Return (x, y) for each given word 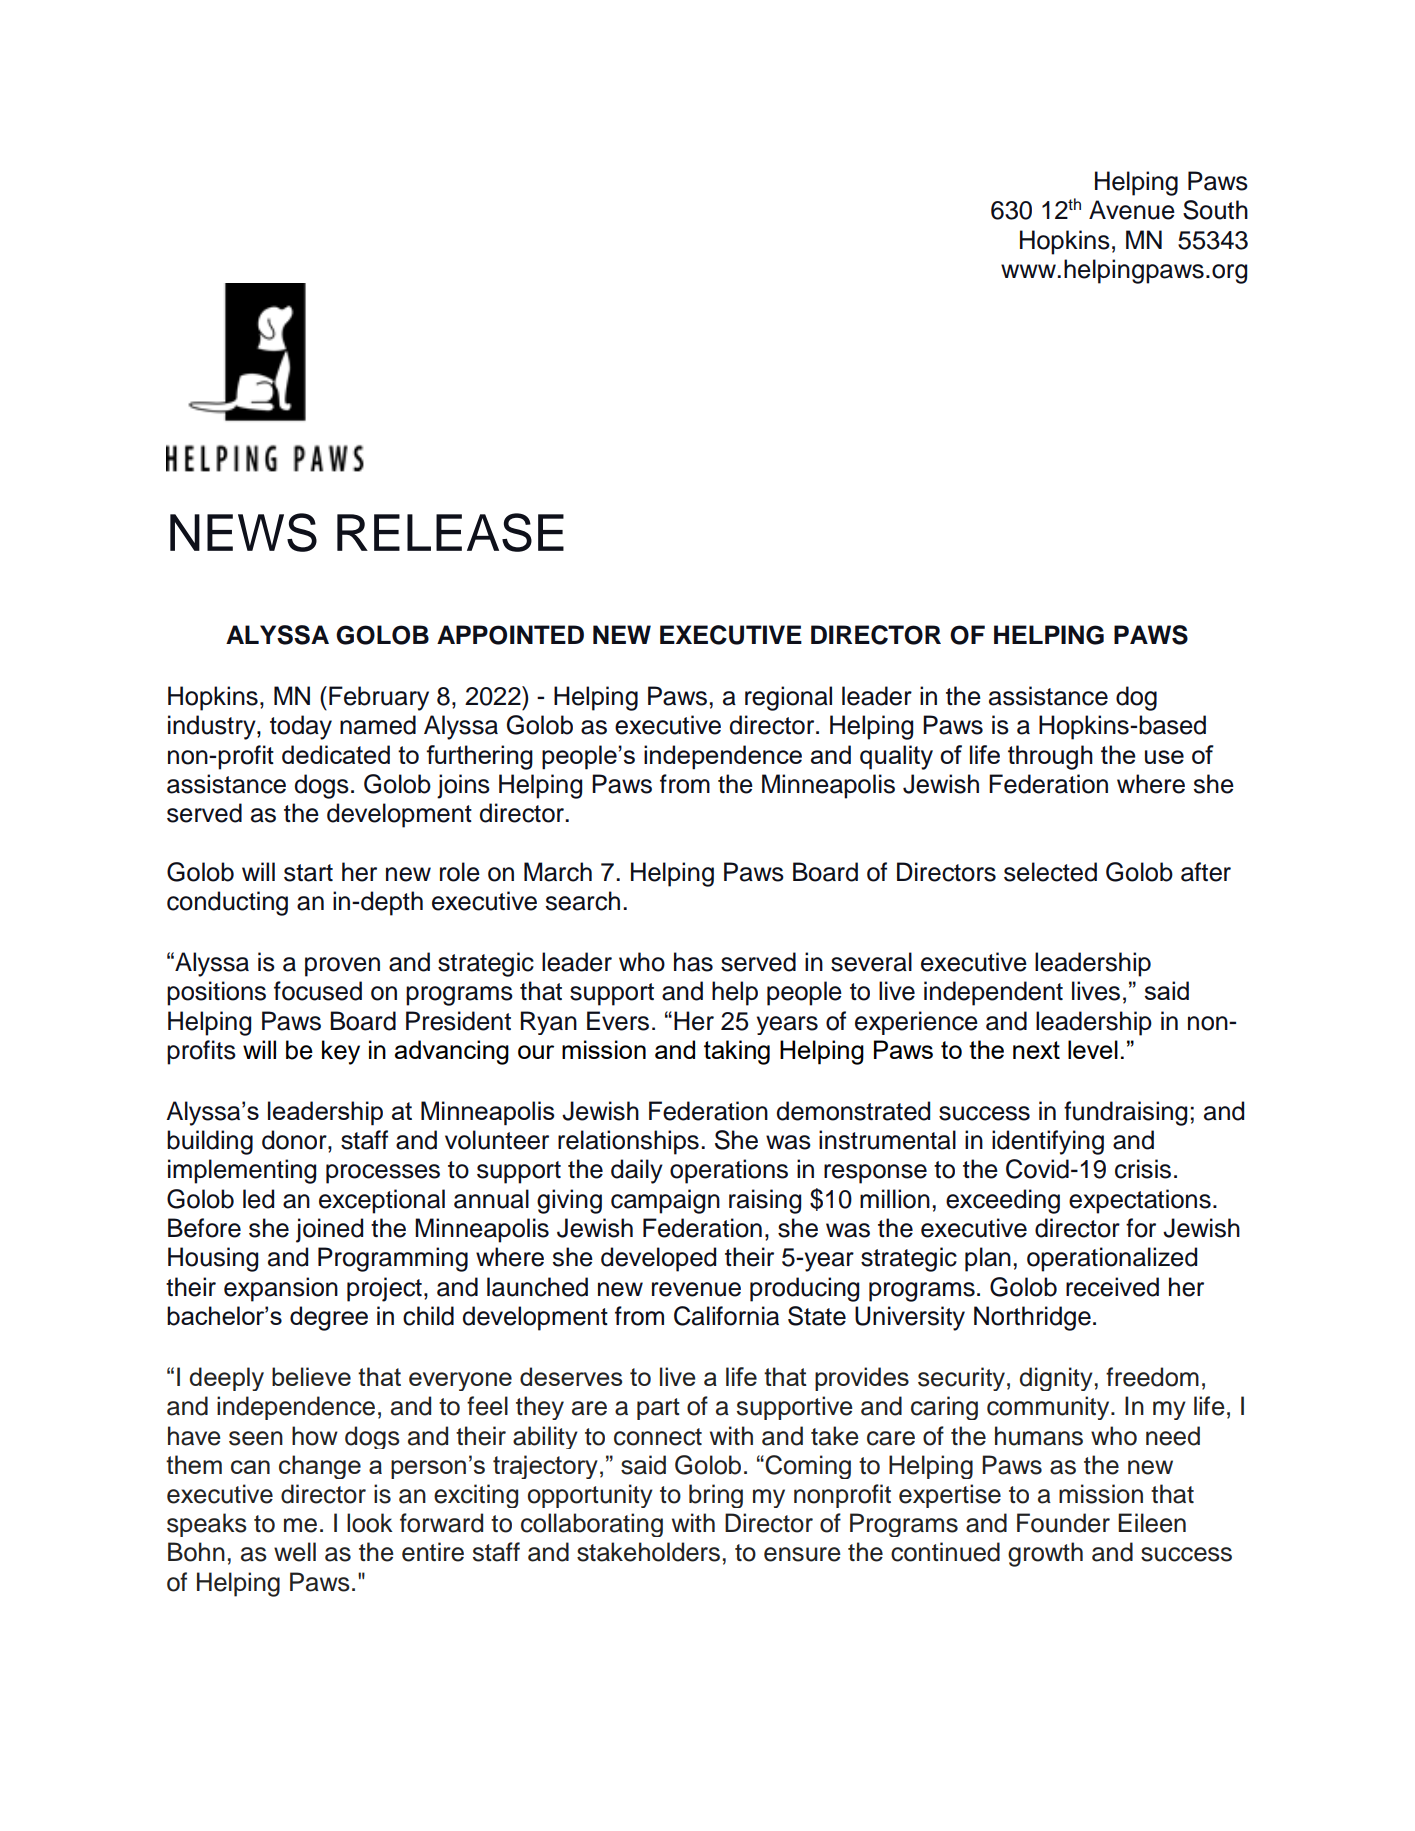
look (370, 1523)
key (341, 1052)
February (379, 698)
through (1050, 757)
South (1215, 210)
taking (737, 1052)
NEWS (243, 532)
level (1093, 1049)
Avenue (1132, 210)
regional (788, 698)
